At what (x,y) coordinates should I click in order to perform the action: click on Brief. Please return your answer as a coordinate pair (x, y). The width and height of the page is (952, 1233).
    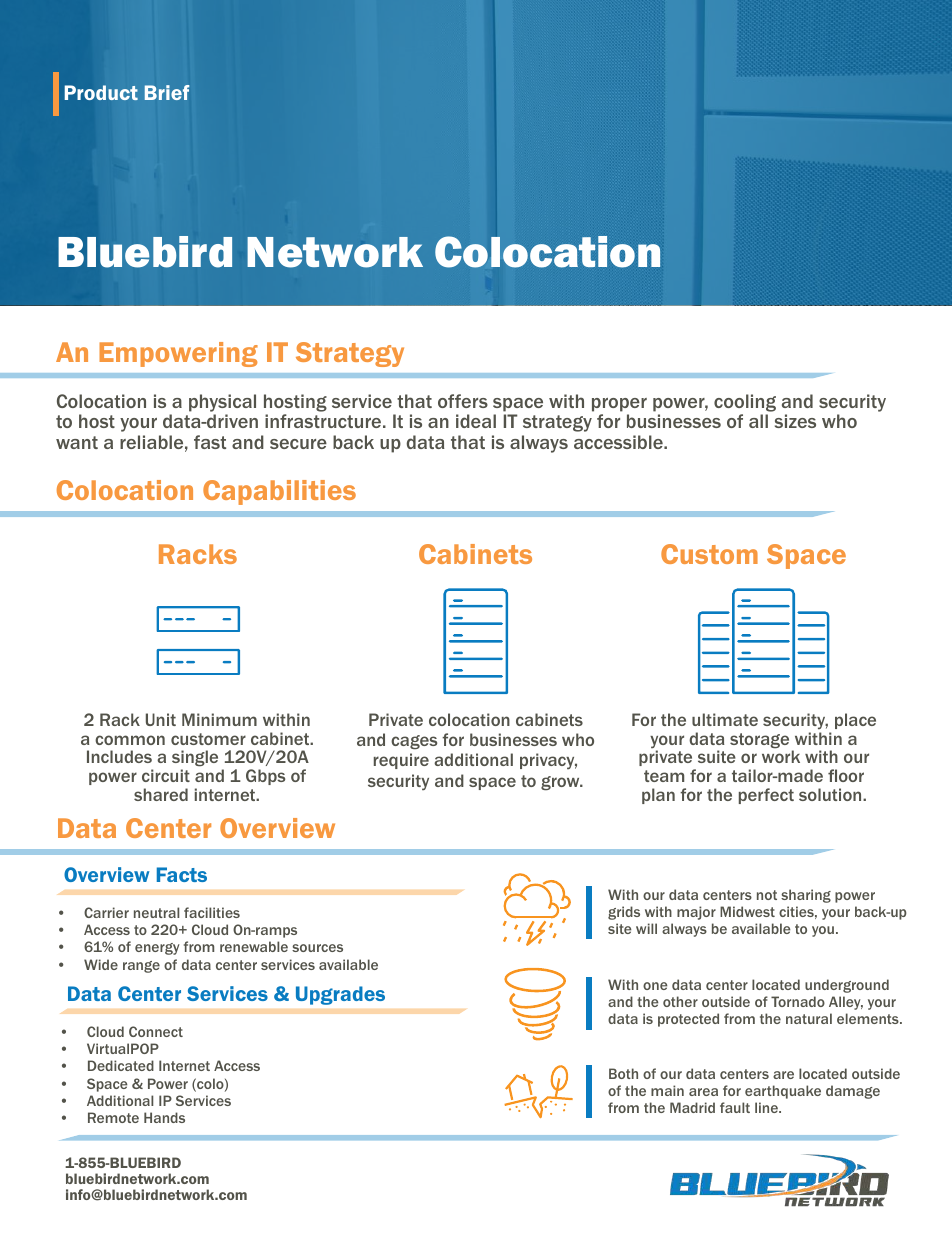
    Looking at the image, I should click on (167, 92).
